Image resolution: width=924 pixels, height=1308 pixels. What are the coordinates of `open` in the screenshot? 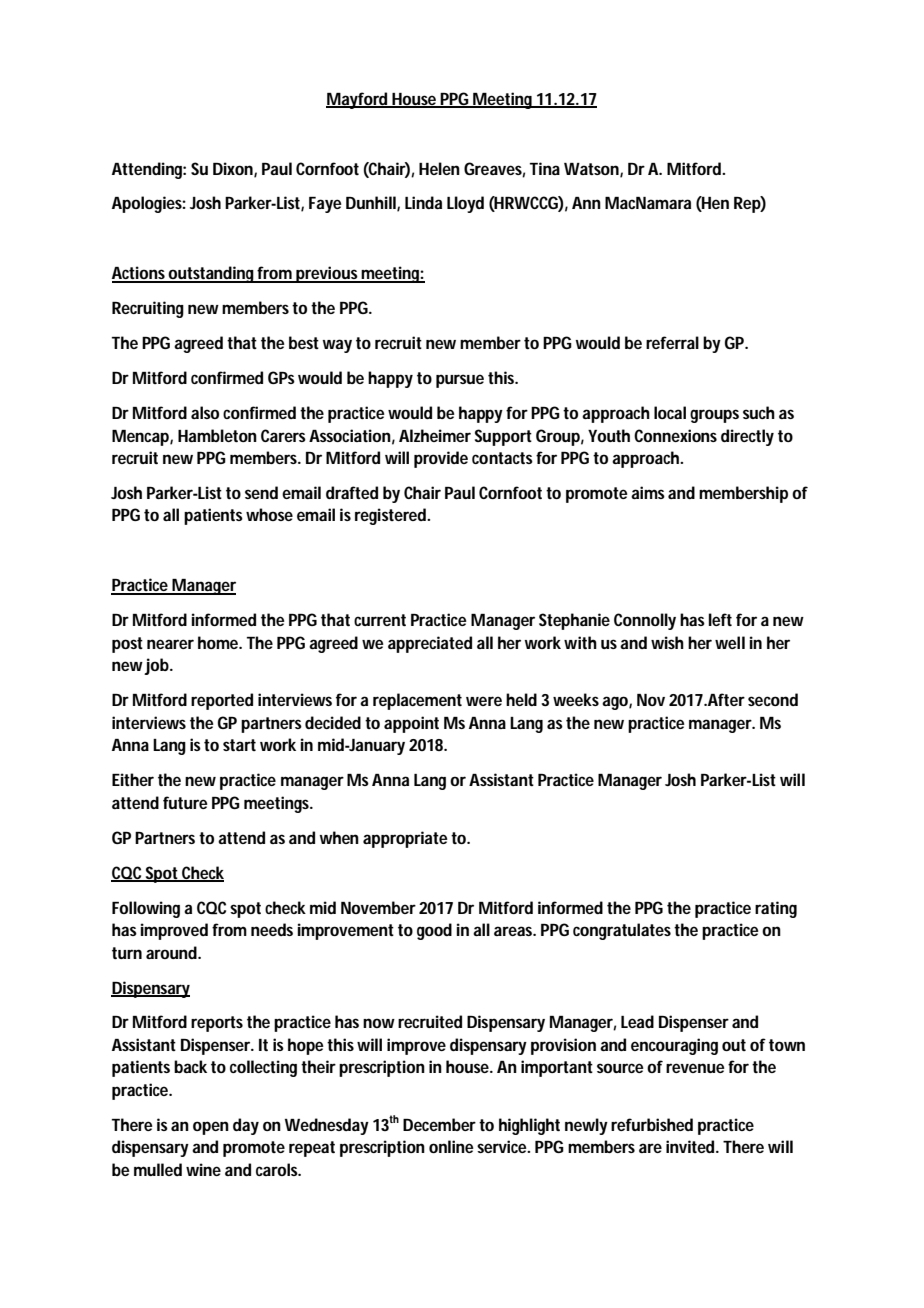 It's located at (211, 1128).
